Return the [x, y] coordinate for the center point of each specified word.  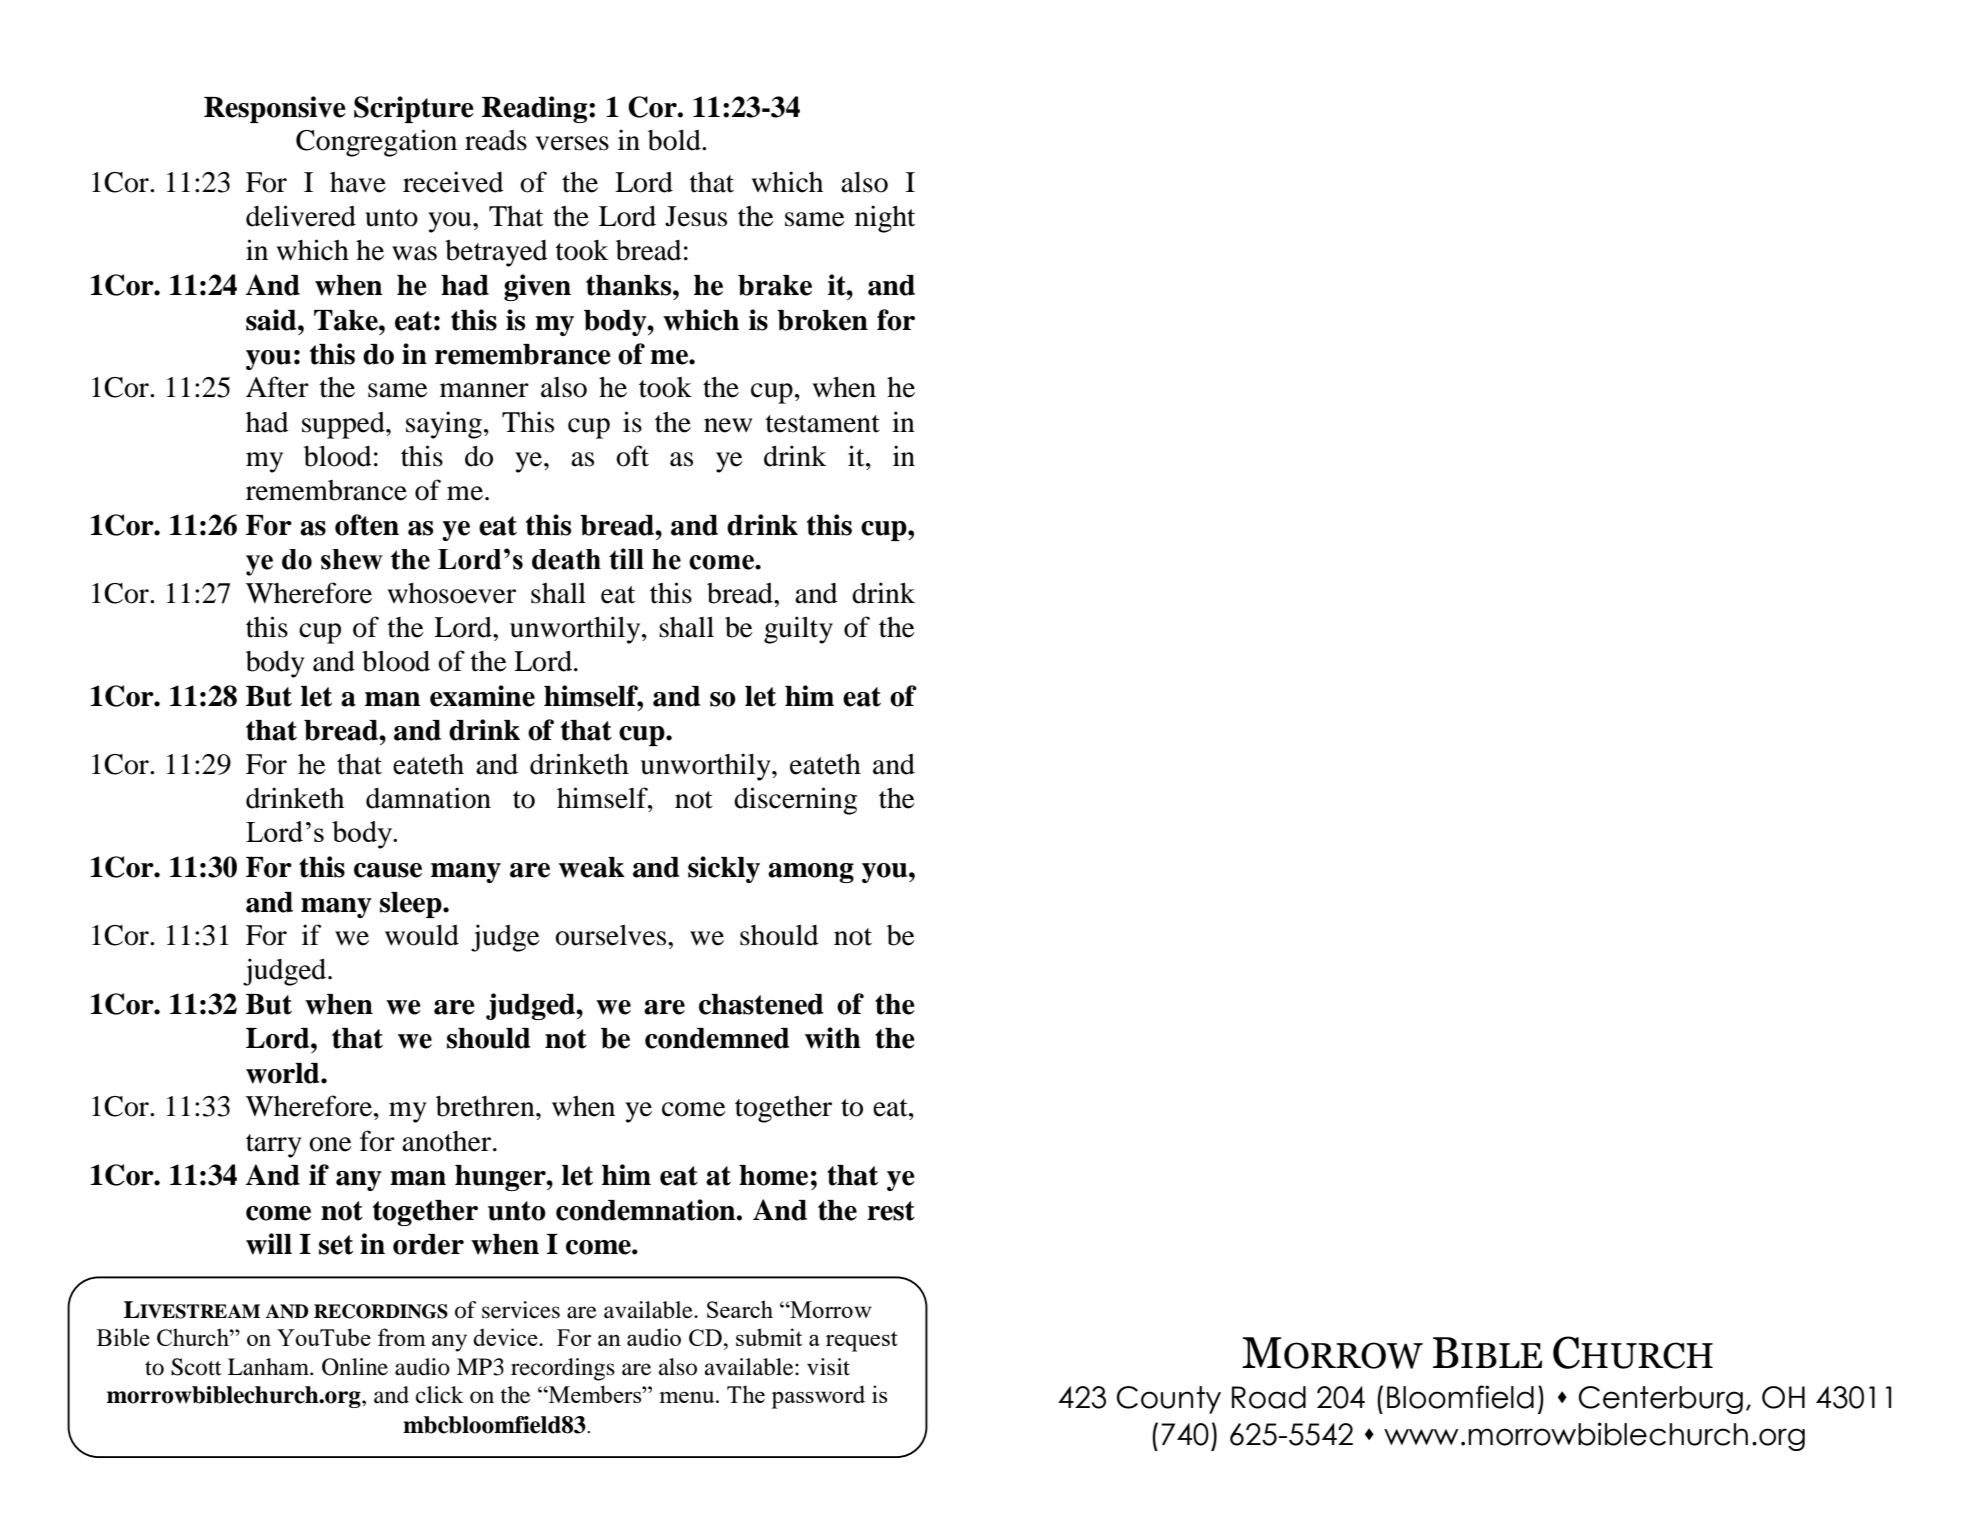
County [1169, 1400]
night [885, 219]
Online [355, 1367]
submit [769, 1337]
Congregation [376, 143]
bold [675, 140]
